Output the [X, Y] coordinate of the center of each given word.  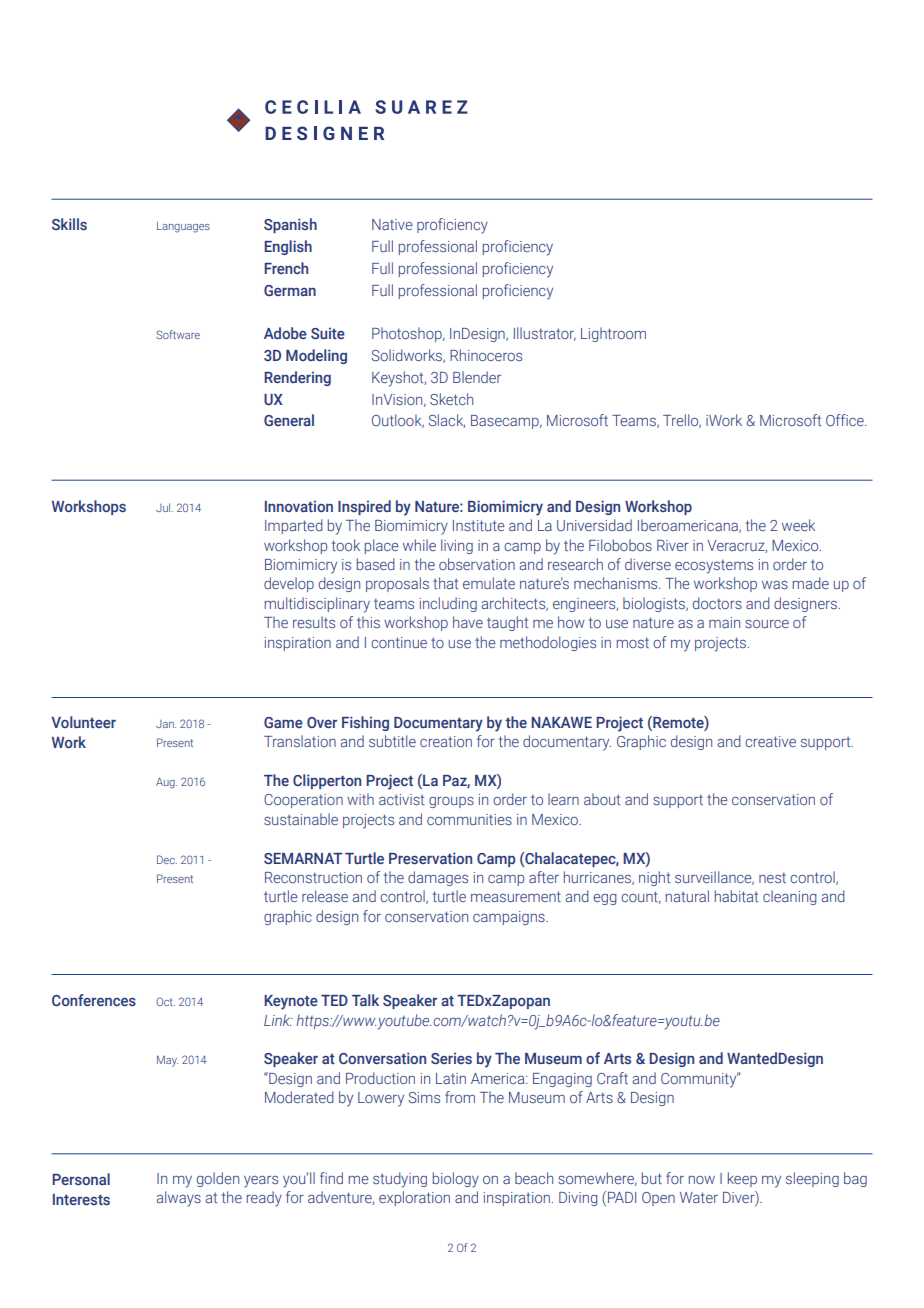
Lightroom [613, 334]
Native [392, 224]
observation [477, 564]
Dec [167, 859]
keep [742, 1179]
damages [438, 878]
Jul [164, 507]
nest [772, 877]
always [179, 1199]
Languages [183, 227]
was [775, 585]
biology [456, 1180]
